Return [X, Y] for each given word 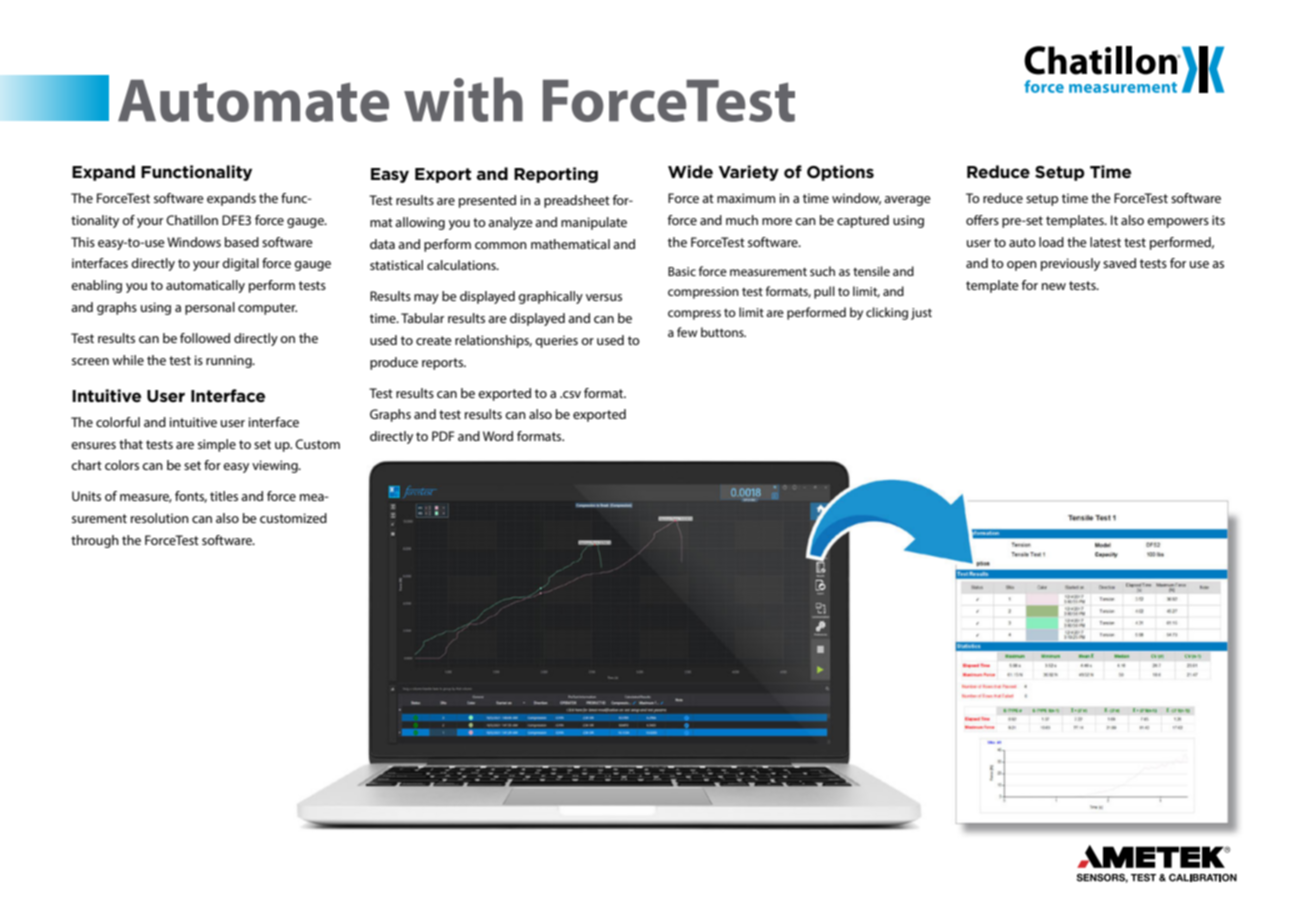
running [230, 361]
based [242, 242]
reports [444, 364]
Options [840, 173]
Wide [690, 172]
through [95, 541]
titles [224, 496]
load [1051, 242]
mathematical [570, 244]
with [463, 99]
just [921, 314]
